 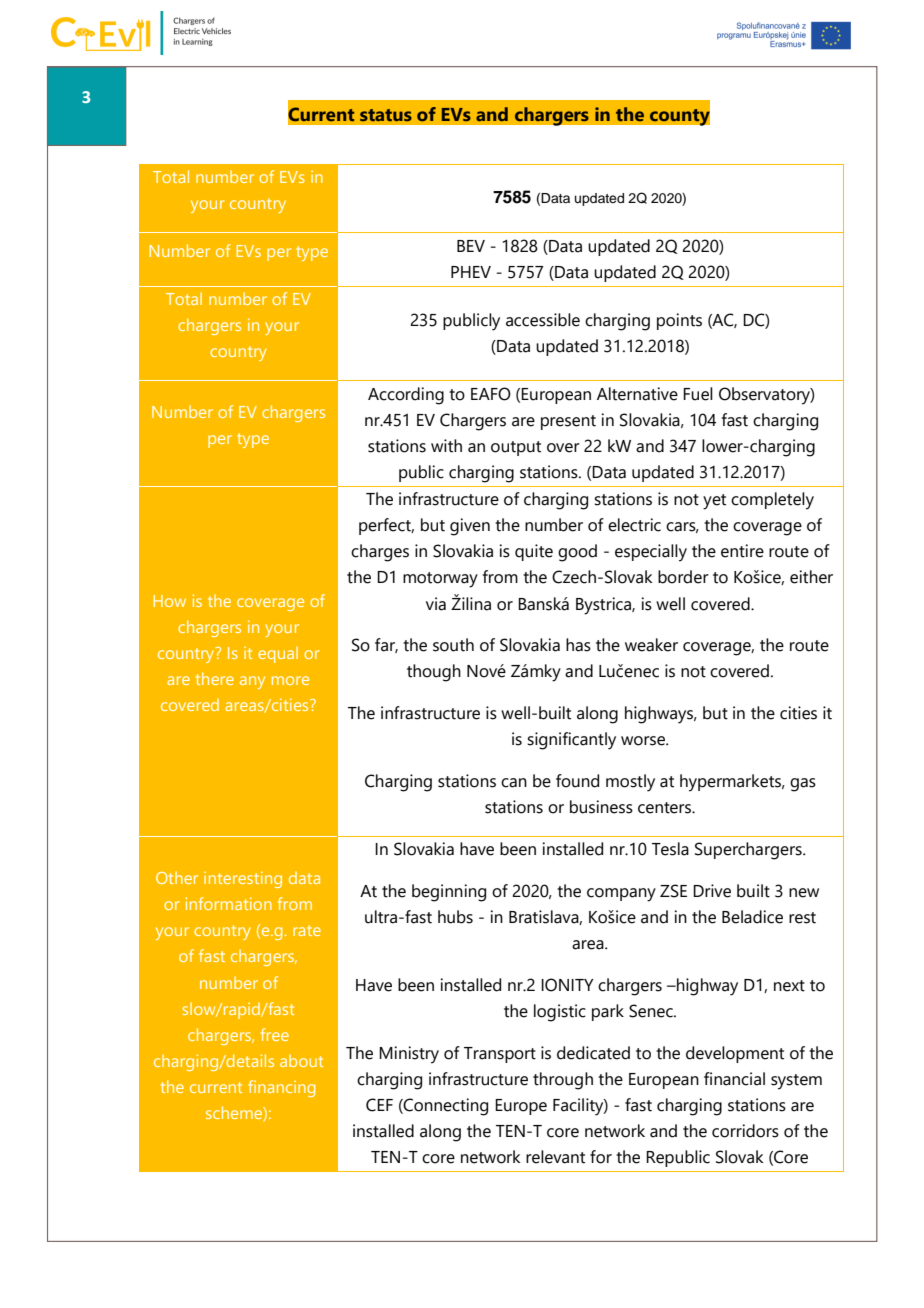 What do you see at coordinates (745, 1131) in the screenshot?
I see `corridors` at bounding box center [745, 1131].
